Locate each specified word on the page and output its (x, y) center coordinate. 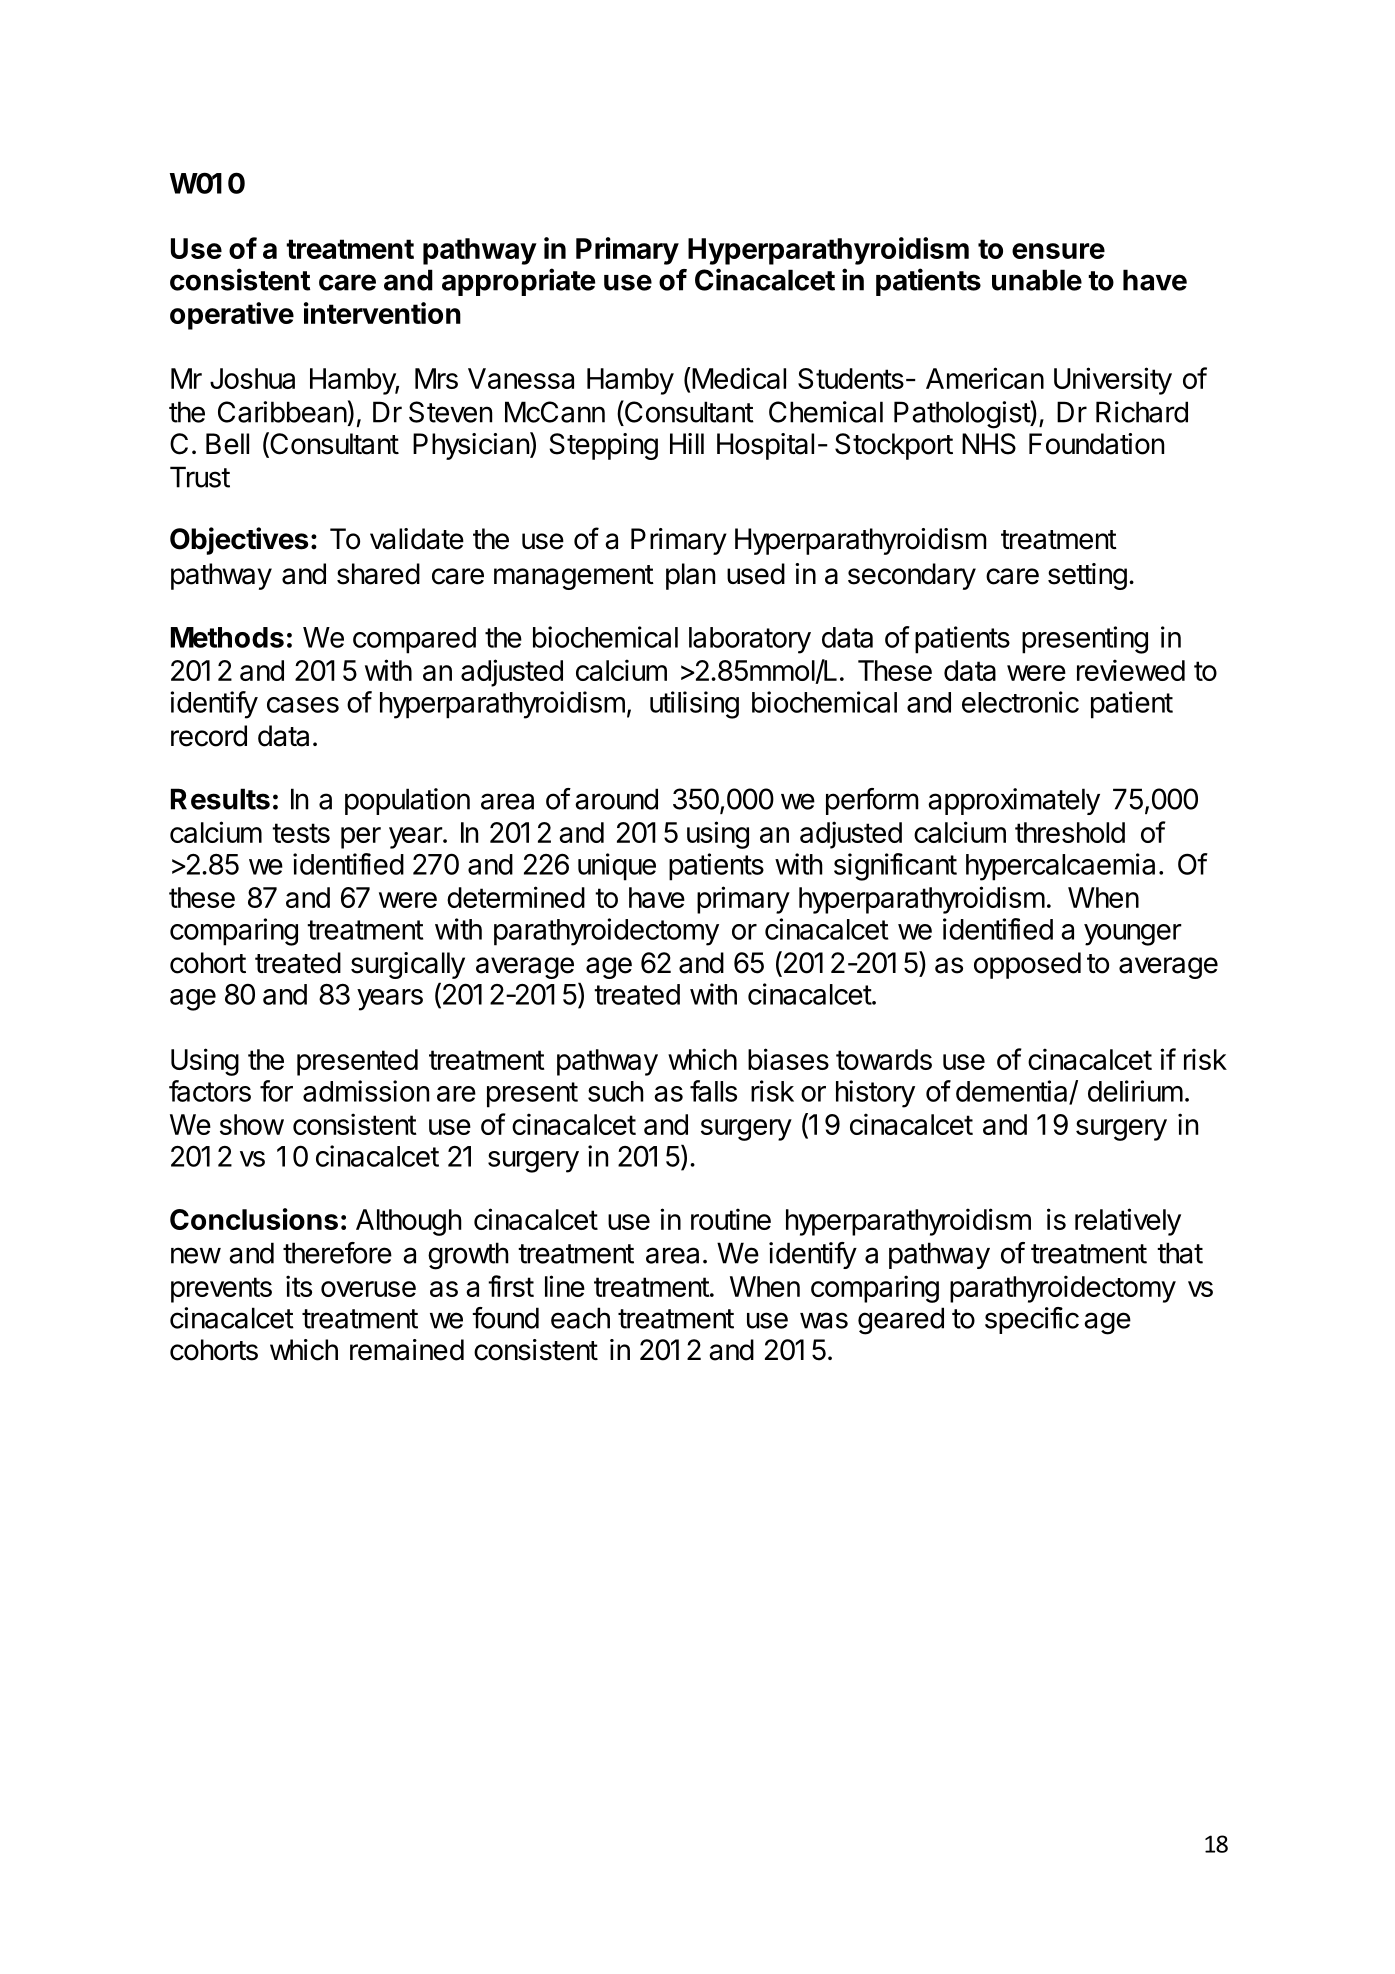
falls (713, 1091)
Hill (687, 443)
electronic (1020, 702)
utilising (694, 705)
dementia (1013, 1092)
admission (366, 1091)
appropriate (518, 282)
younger (1133, 935)
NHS (989, 444)
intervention (382, 313)
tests (301, 833)
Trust (200, 477)
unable (1037, 280)
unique (617, 867)
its (299, 1286)
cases (303, 705)
